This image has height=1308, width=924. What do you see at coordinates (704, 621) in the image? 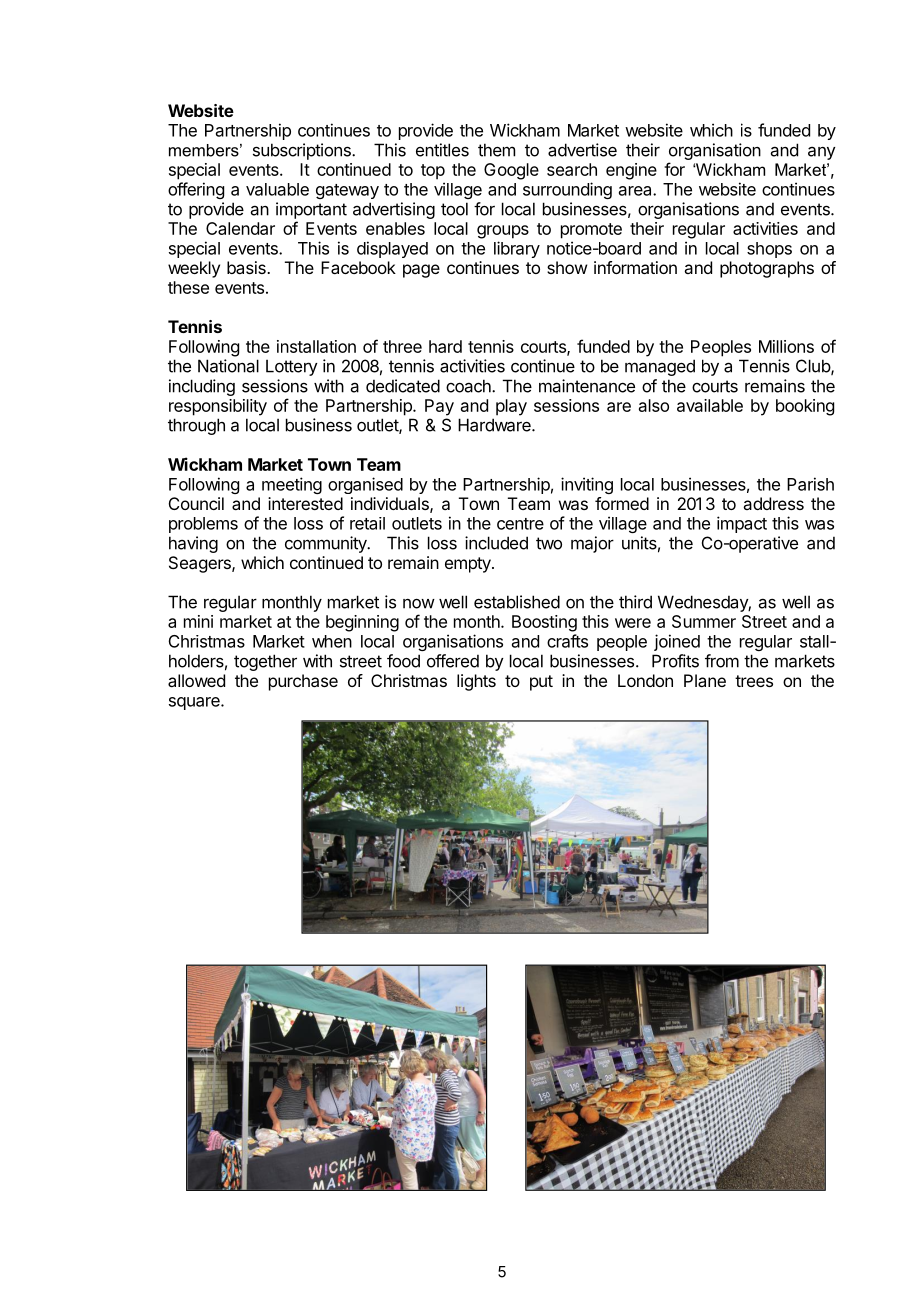
I see `Summer` at bounding box center [704, 621].
